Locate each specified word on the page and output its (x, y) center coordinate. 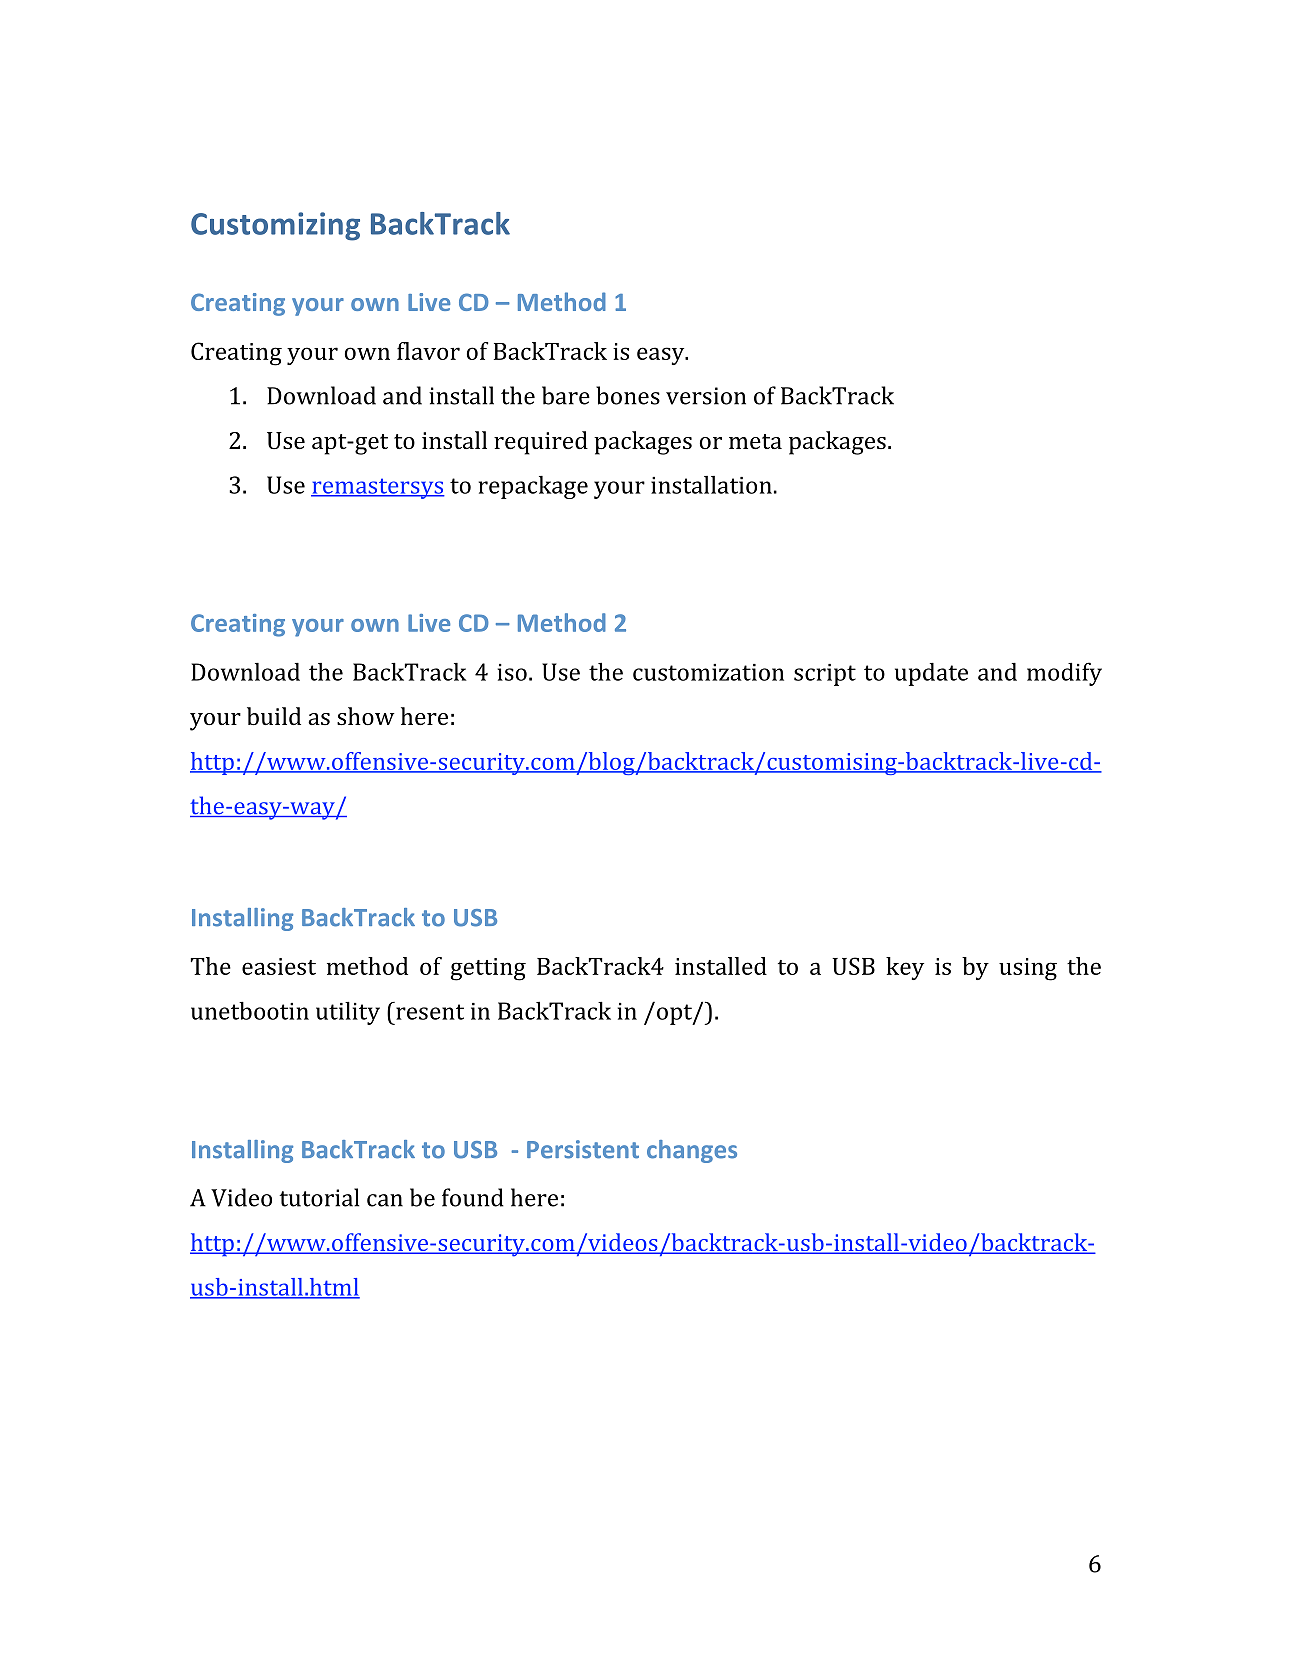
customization (708, 672)
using (1028, 969)
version (706, 396)
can (385, 1200)
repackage (533, 487)
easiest (279, 966)
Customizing (275, 226)
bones (628, 395)
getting (488, 969)
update (931, 674)
